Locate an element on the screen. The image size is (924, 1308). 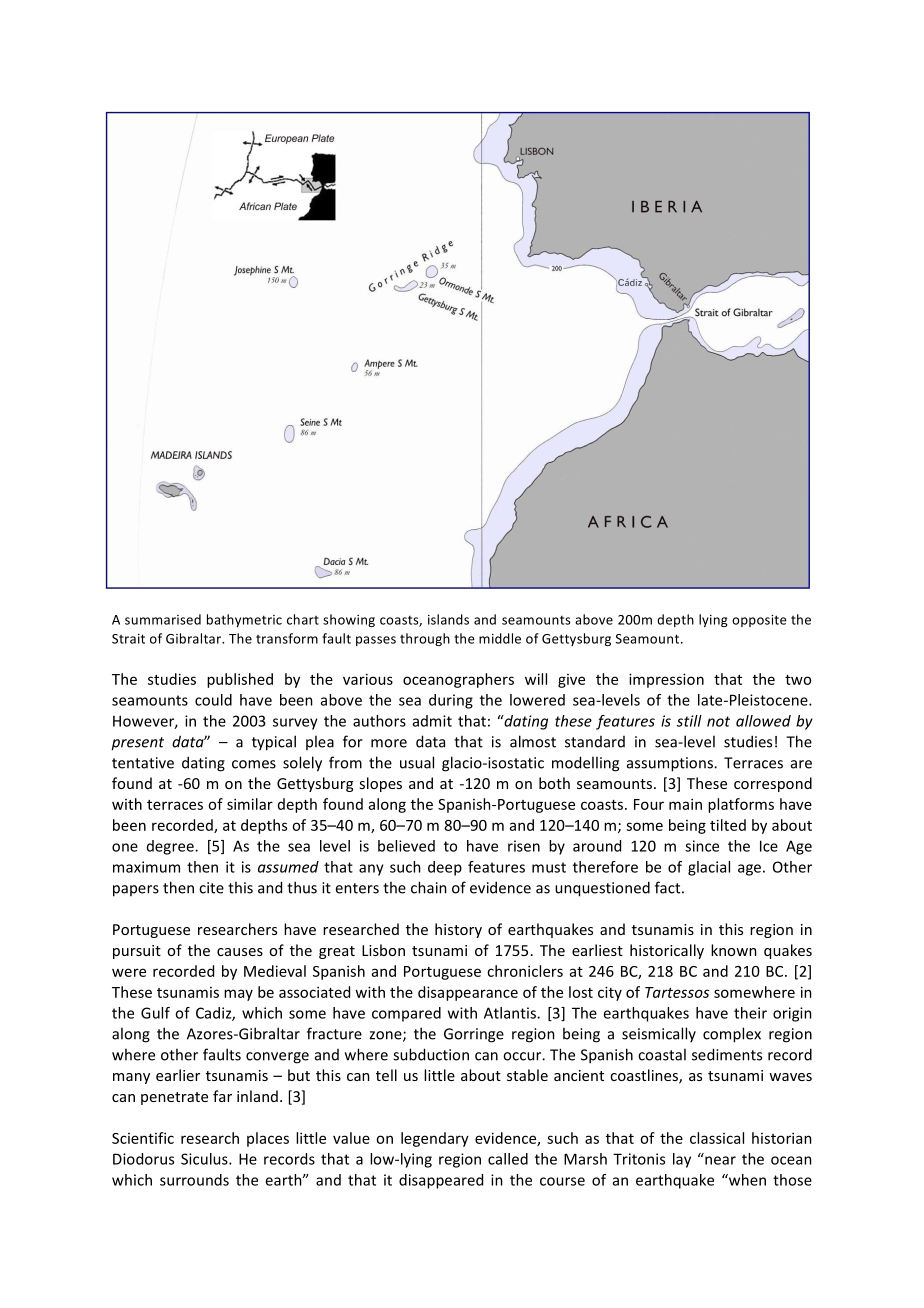
surrounds is located at coordinates (194, 1180).
